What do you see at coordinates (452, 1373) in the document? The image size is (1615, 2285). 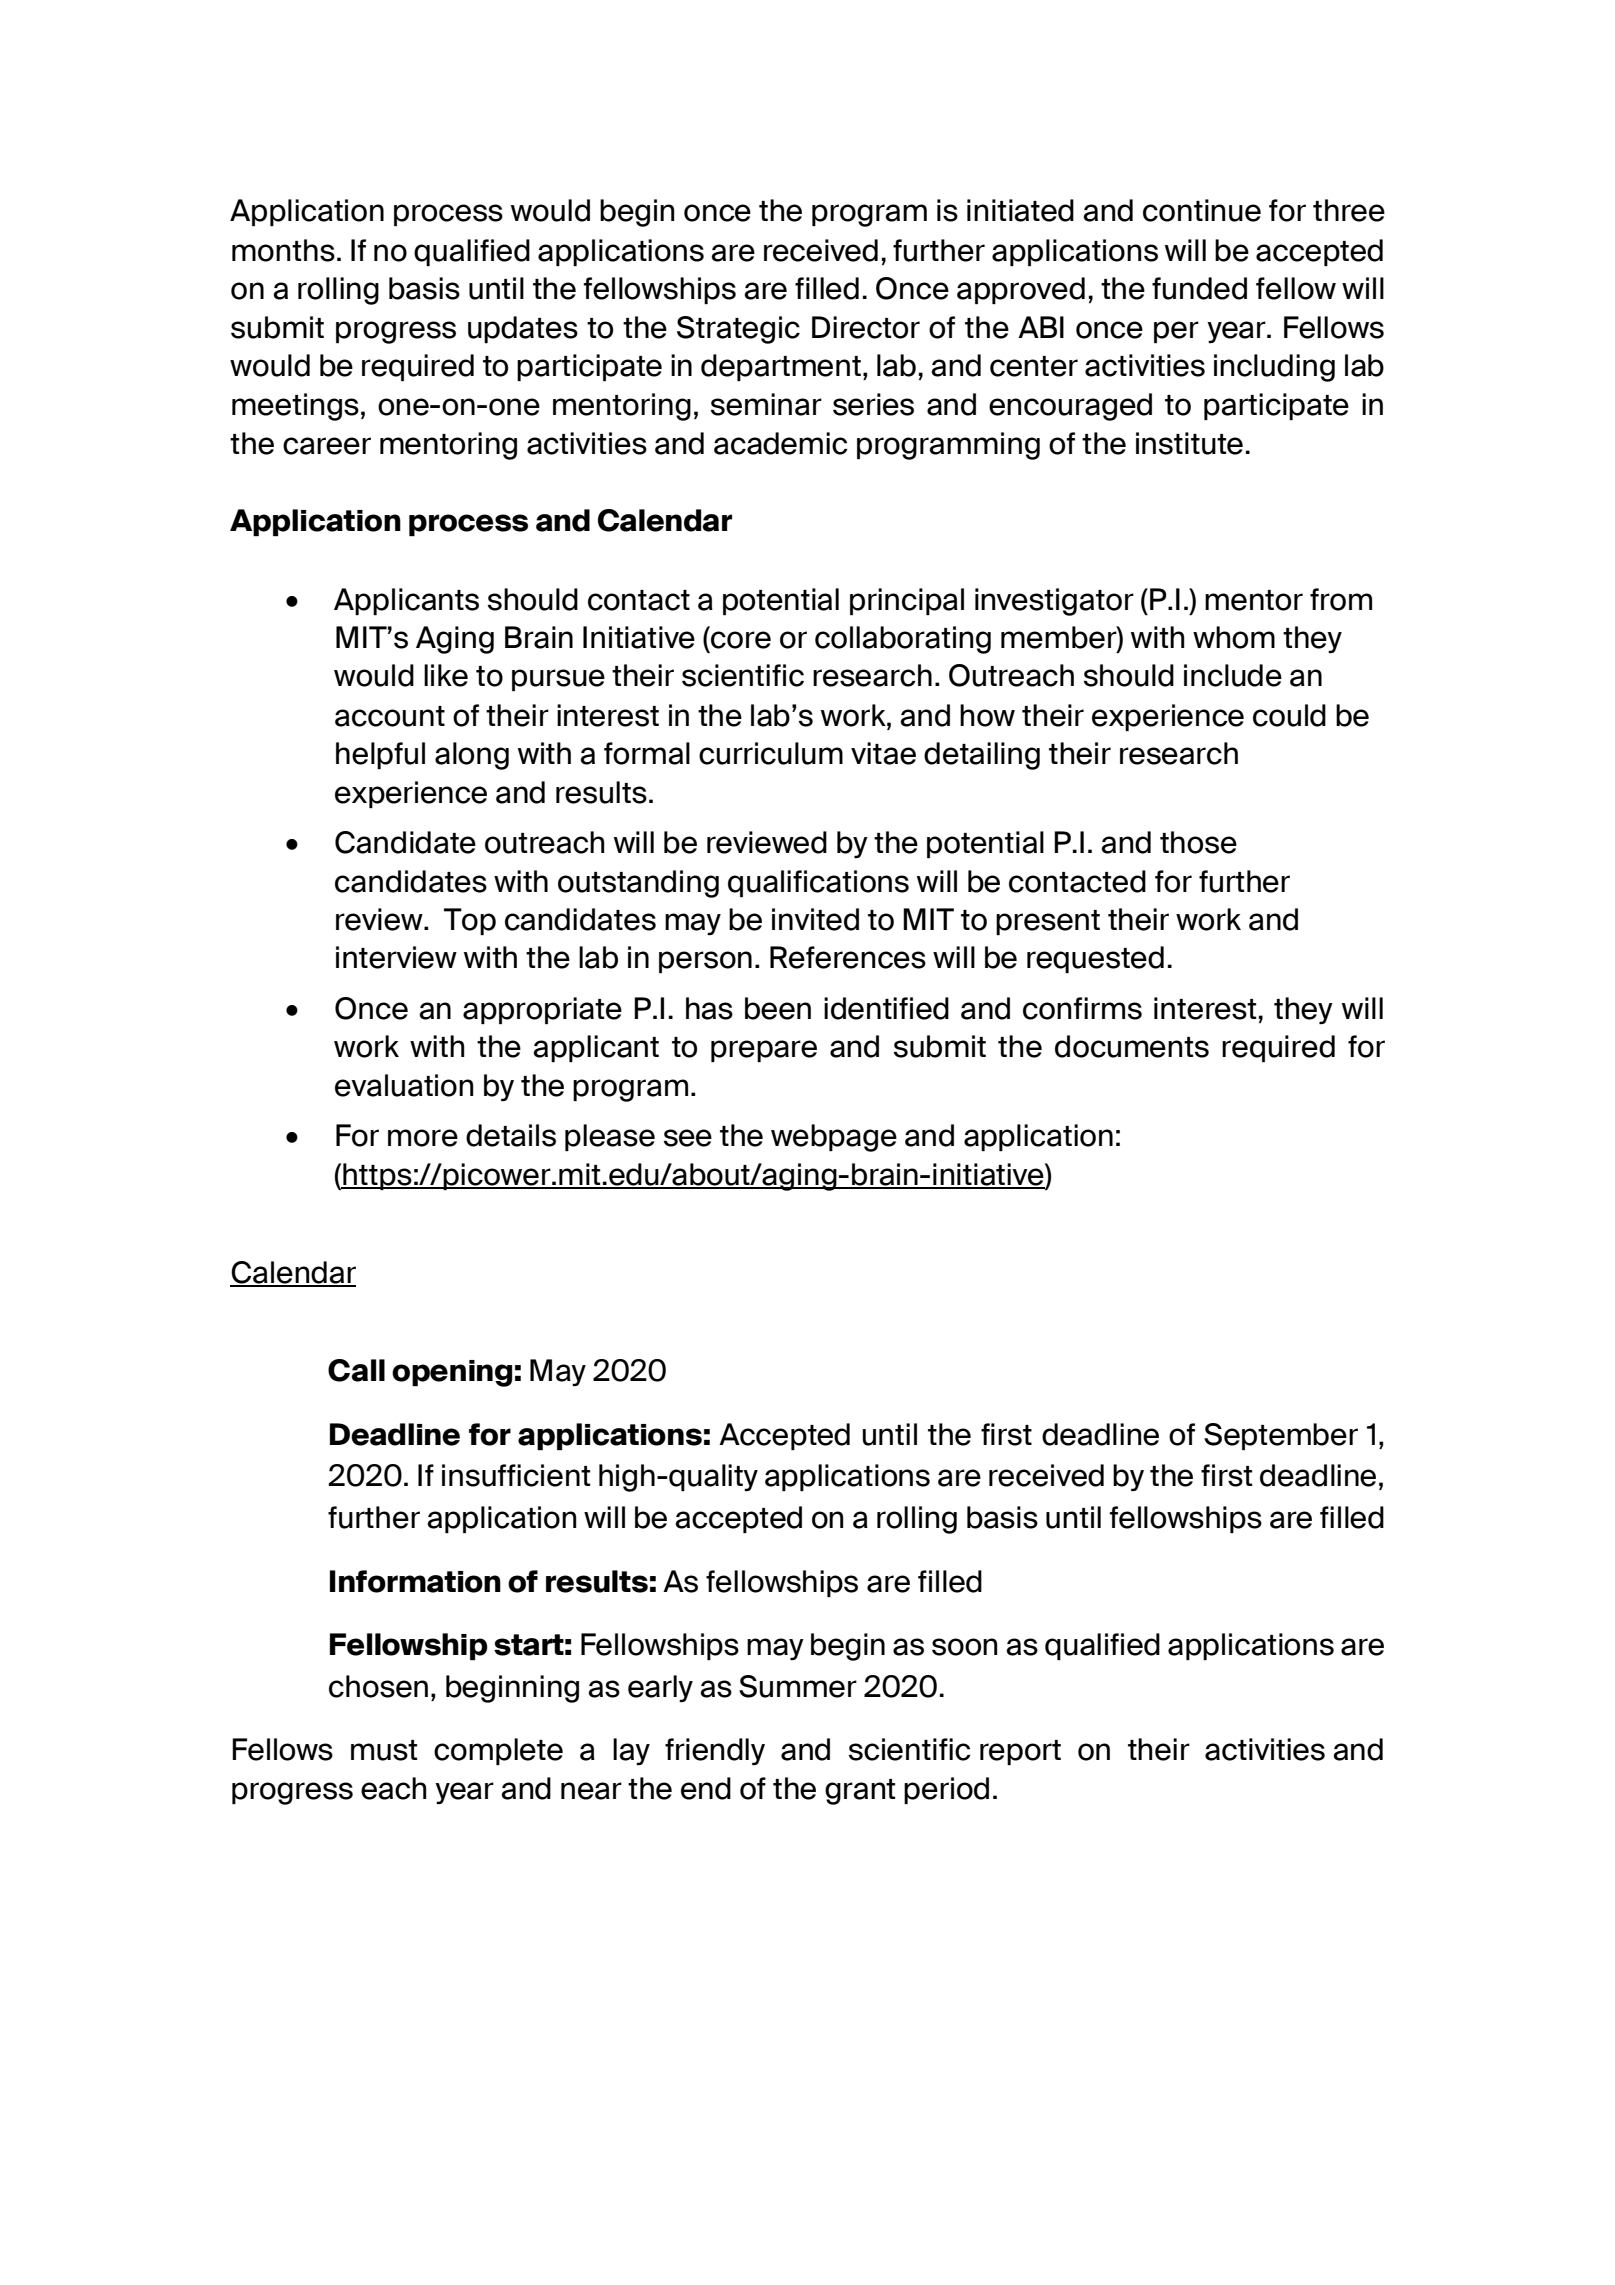 I see `opening` at bounding box center [452, 1373].
